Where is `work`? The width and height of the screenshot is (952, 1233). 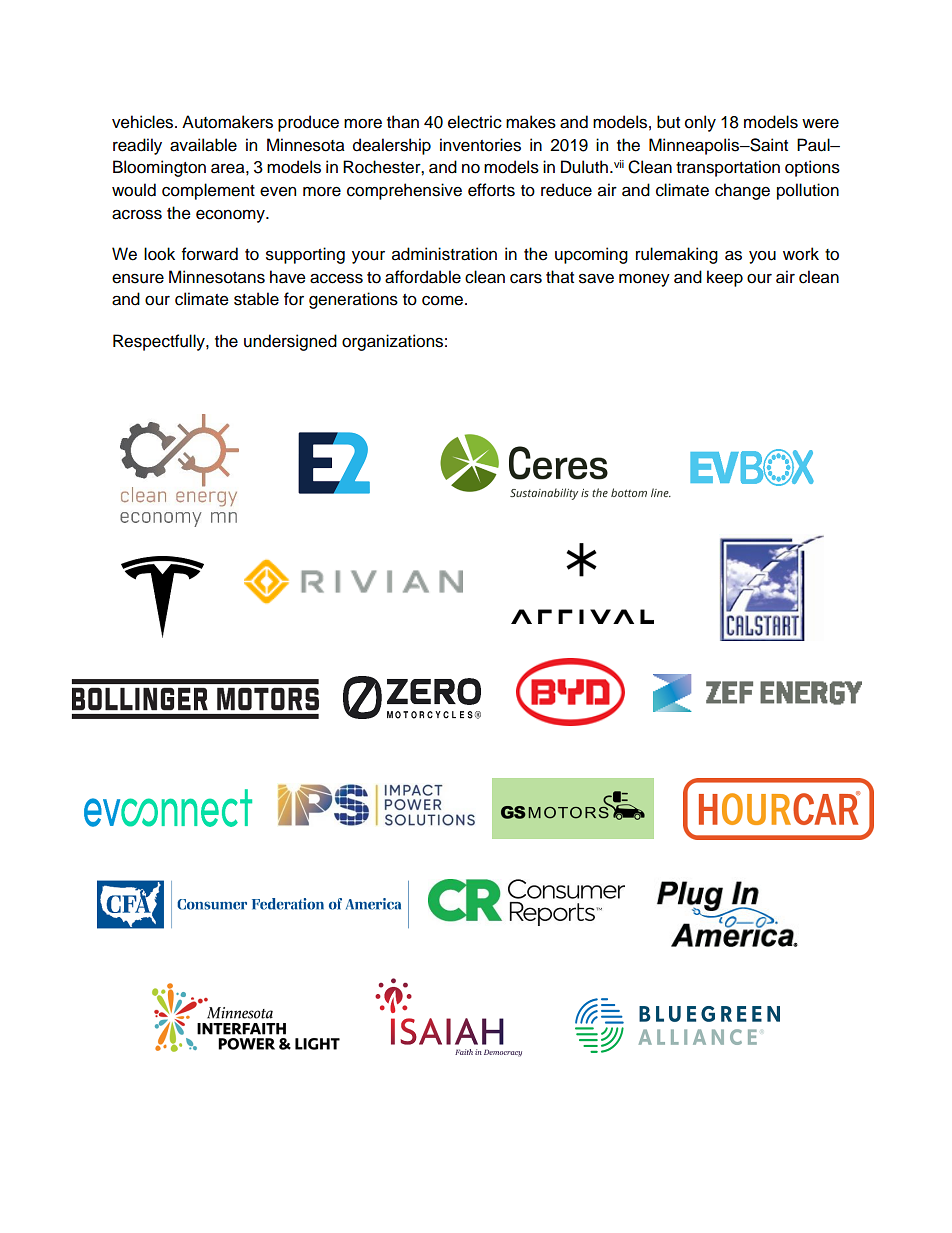
work is located at coordinates (801, 254).
